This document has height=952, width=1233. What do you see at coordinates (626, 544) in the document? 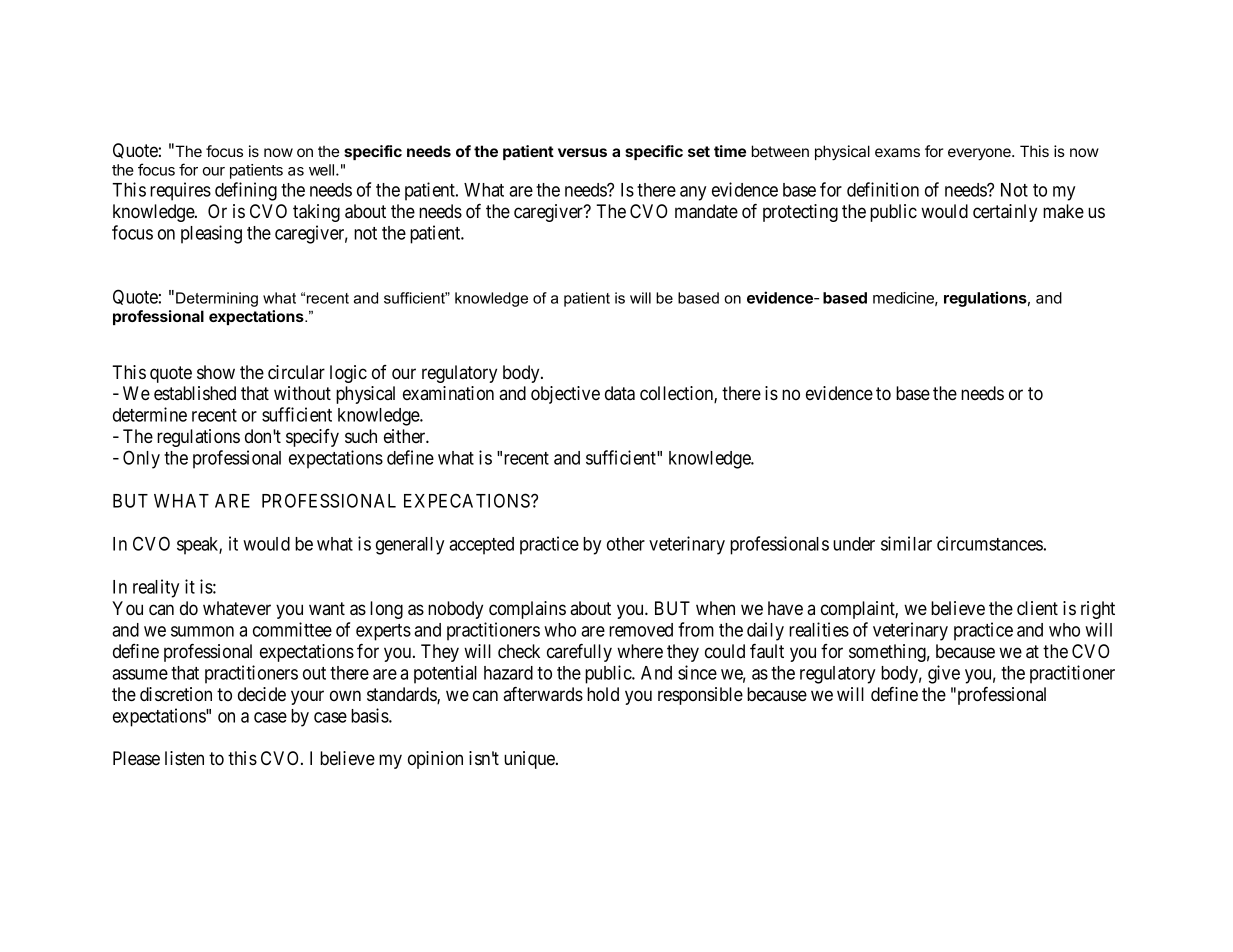
I see `other` at bounding box center [626, 544].
